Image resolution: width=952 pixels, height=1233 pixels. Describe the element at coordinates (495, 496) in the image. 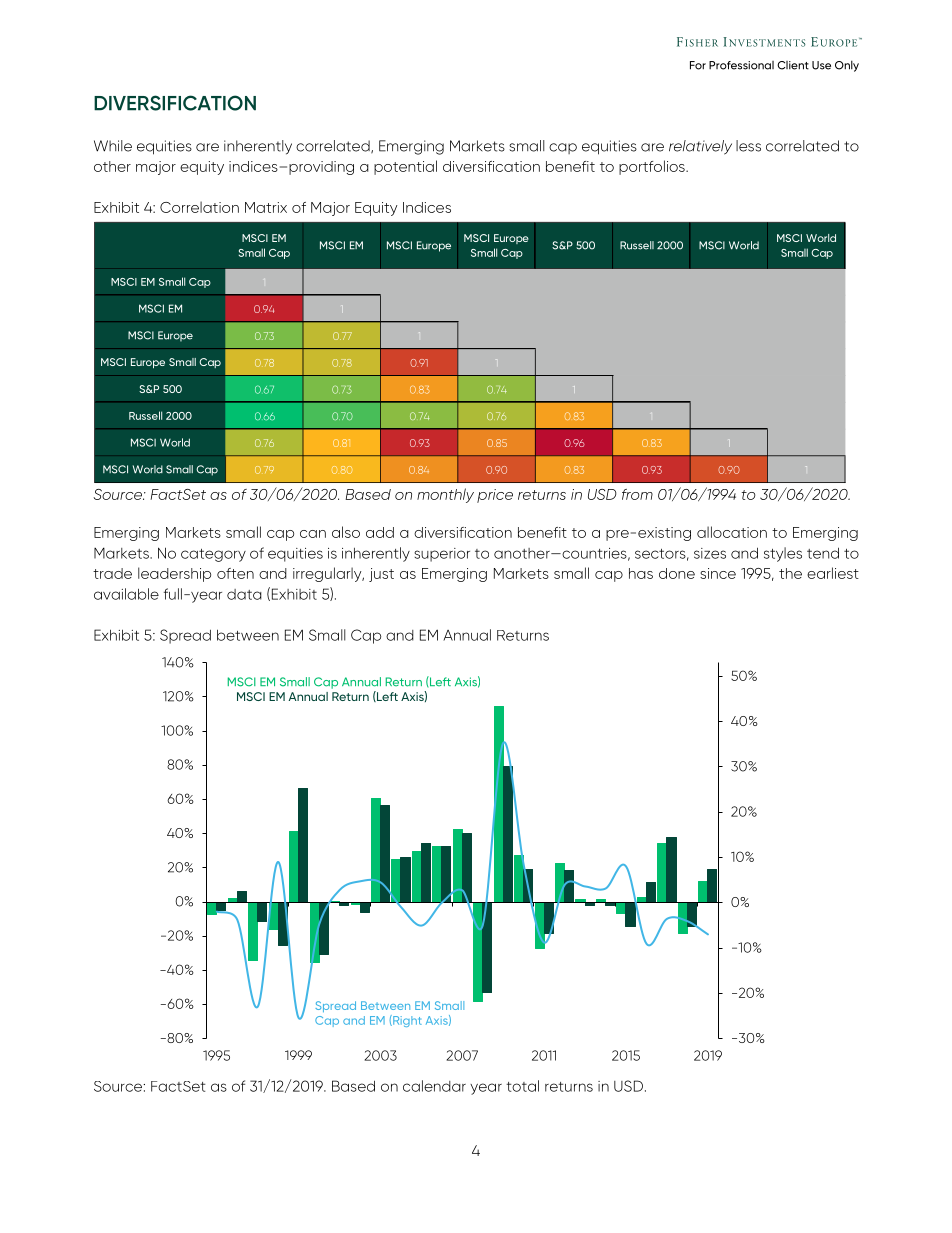

I see `price` at that location.
